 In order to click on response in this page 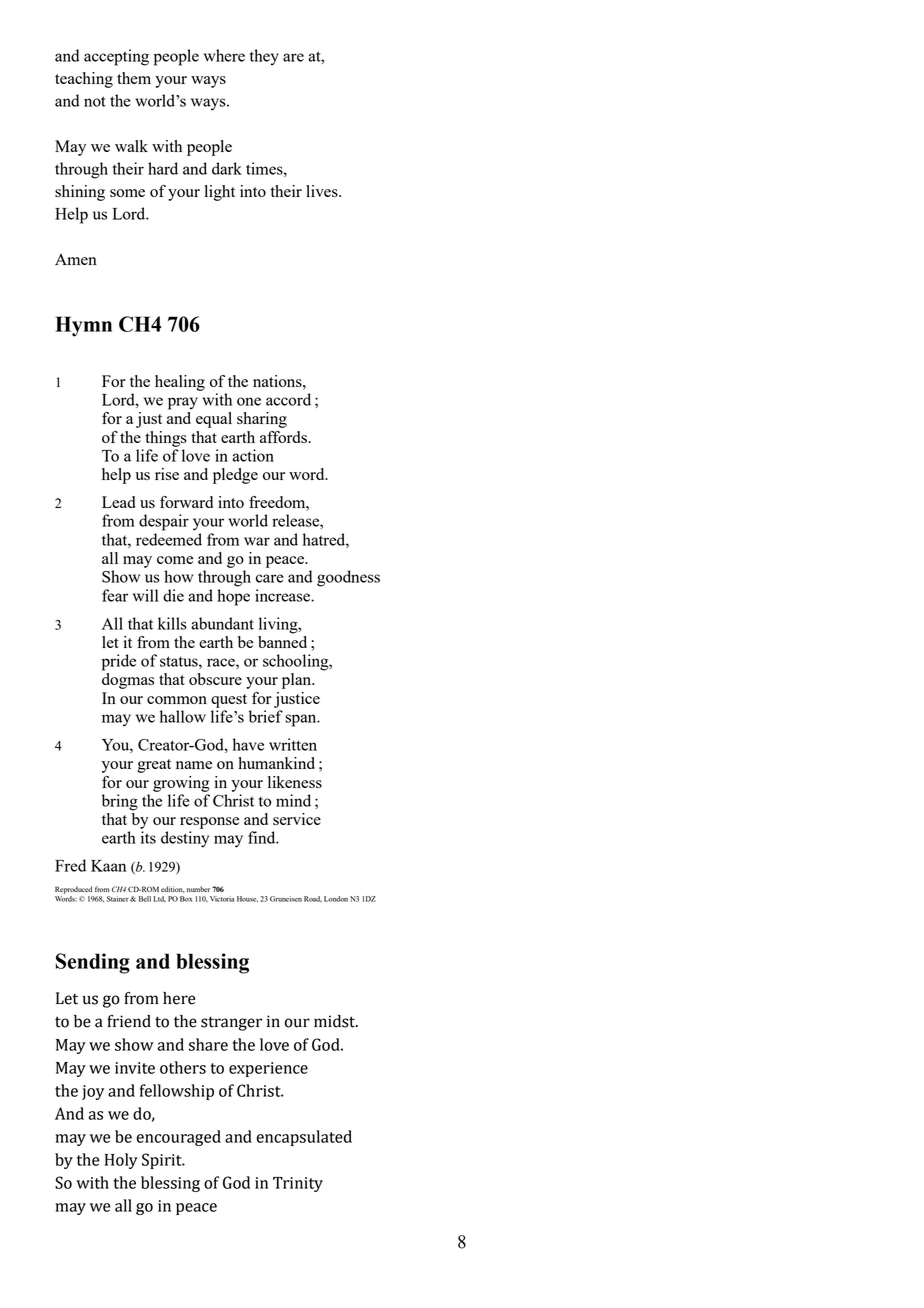, I will do `click(209, 823)`.
